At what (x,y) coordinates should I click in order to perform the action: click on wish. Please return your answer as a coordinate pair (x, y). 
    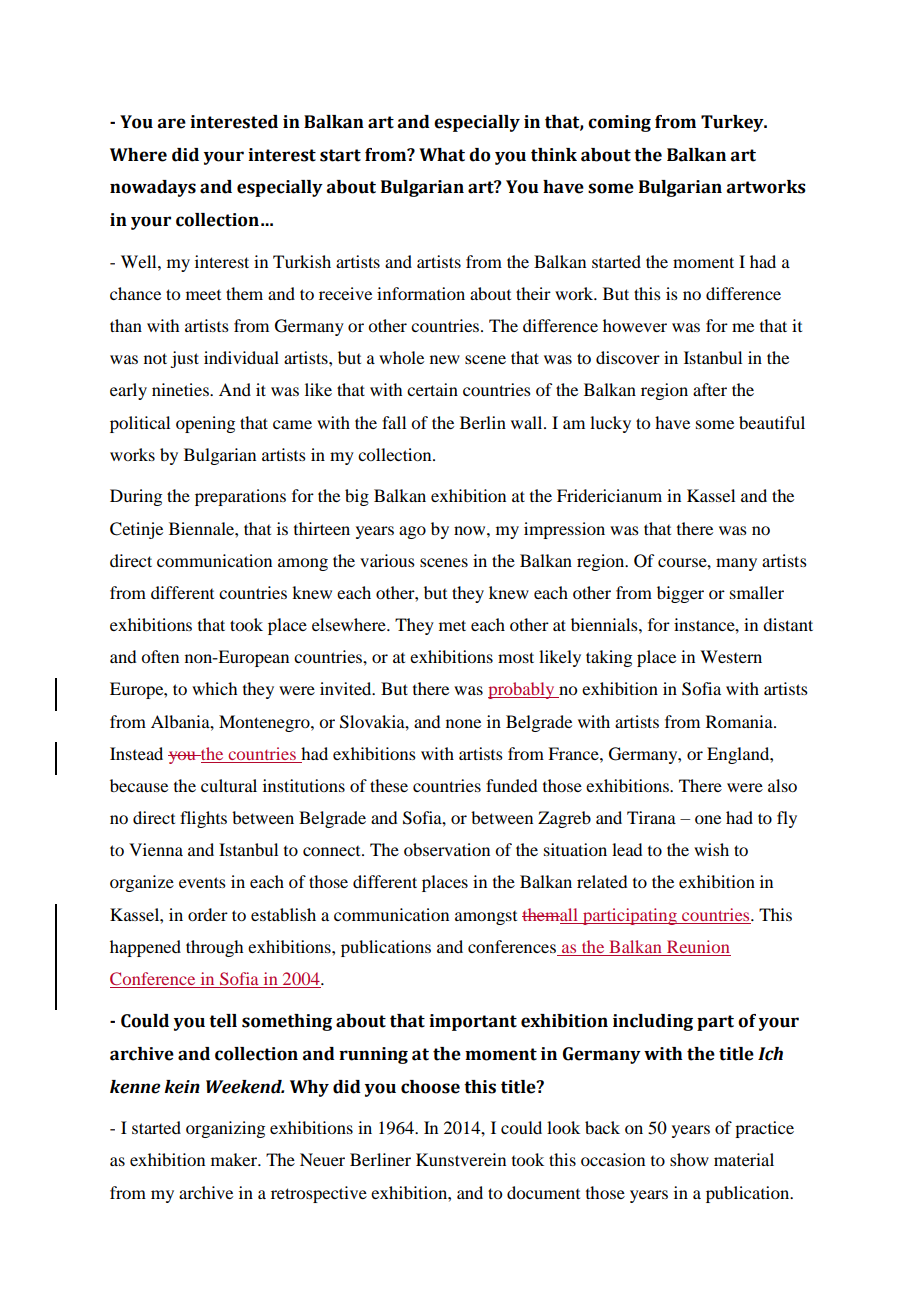
    Looking at the image, I should click on (711, 849).
